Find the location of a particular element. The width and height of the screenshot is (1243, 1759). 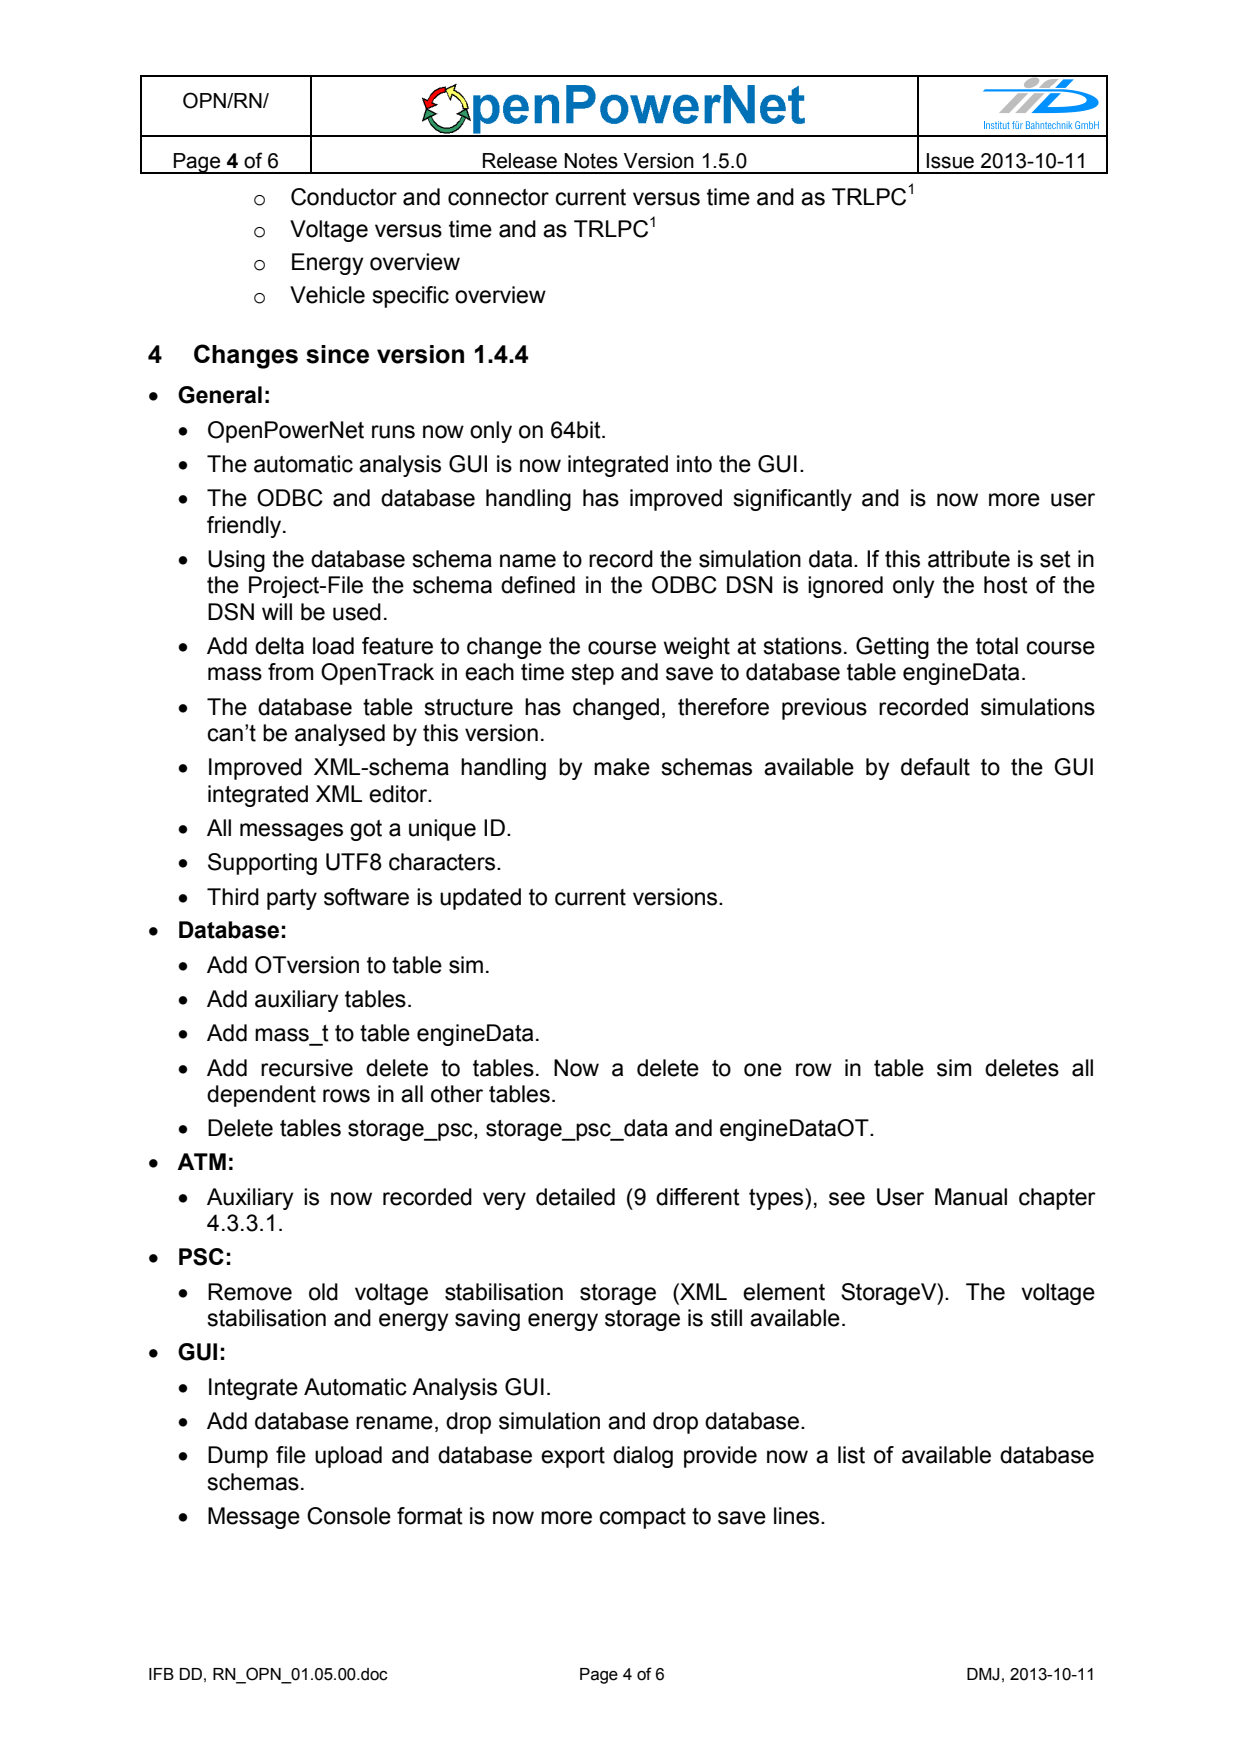

party is located at coordinates (292, 899).
